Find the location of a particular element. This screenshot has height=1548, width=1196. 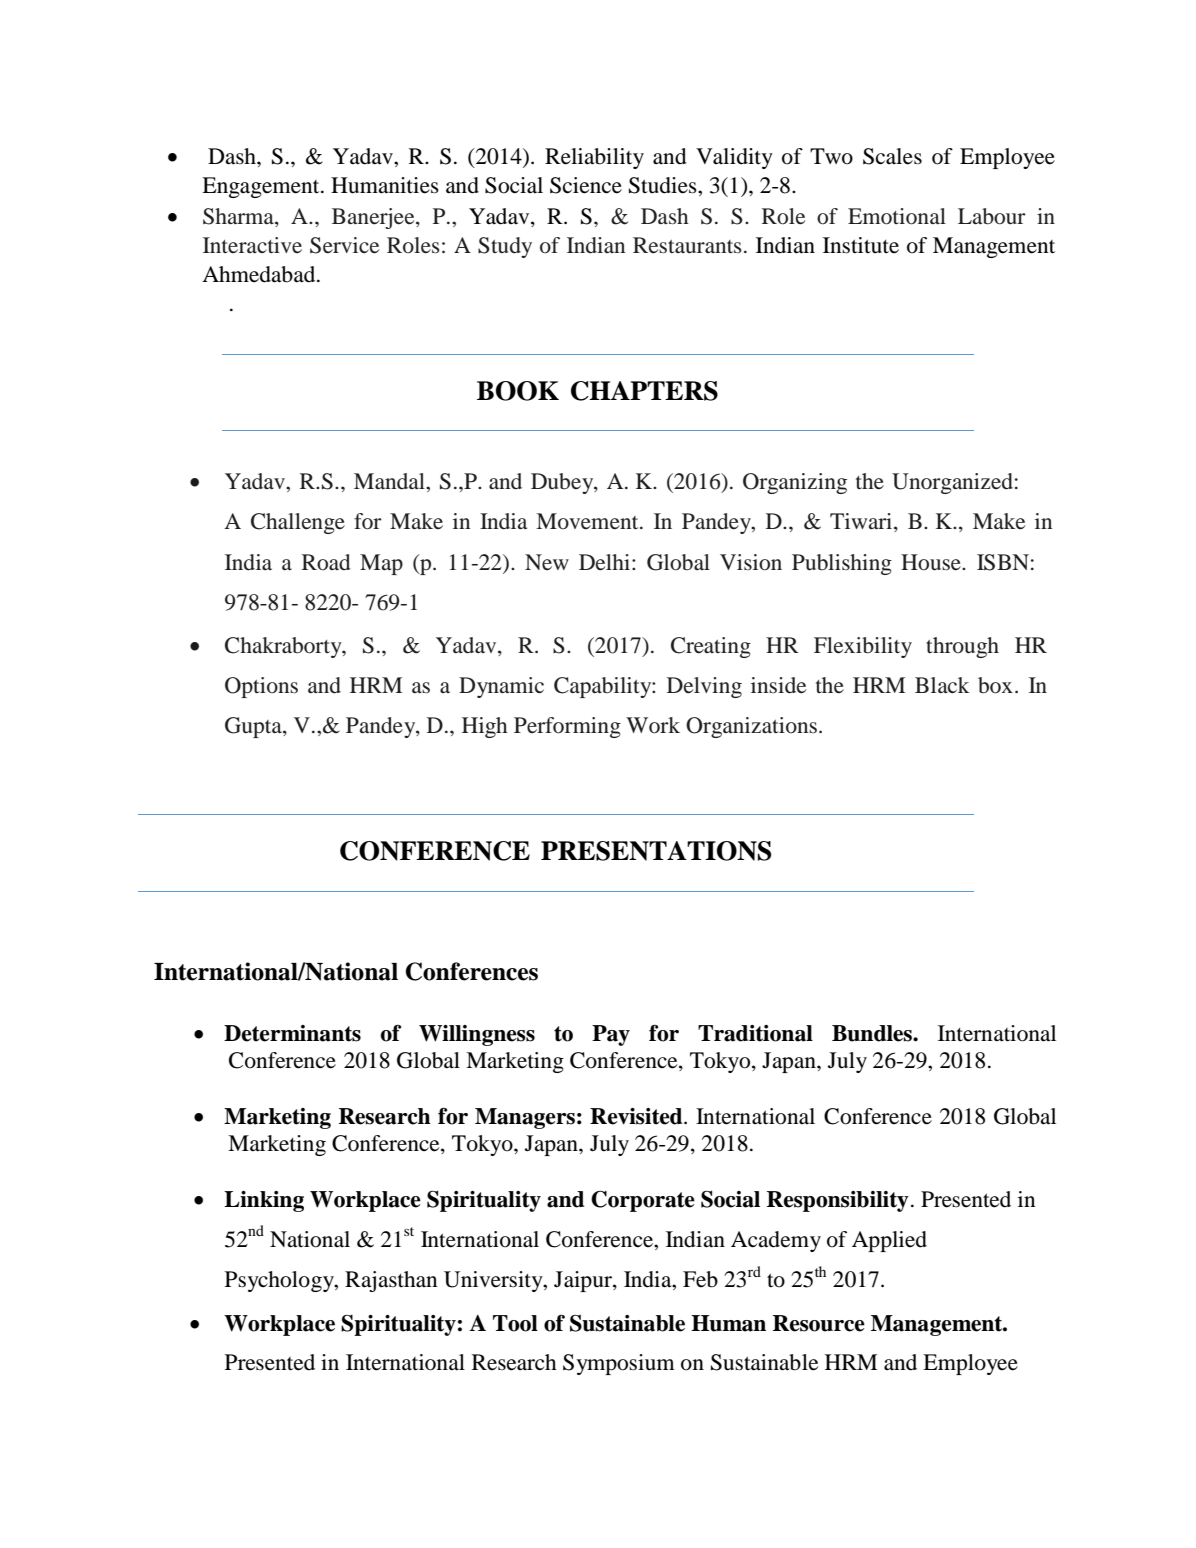

Challenge is located at coordinates (298, 523).
